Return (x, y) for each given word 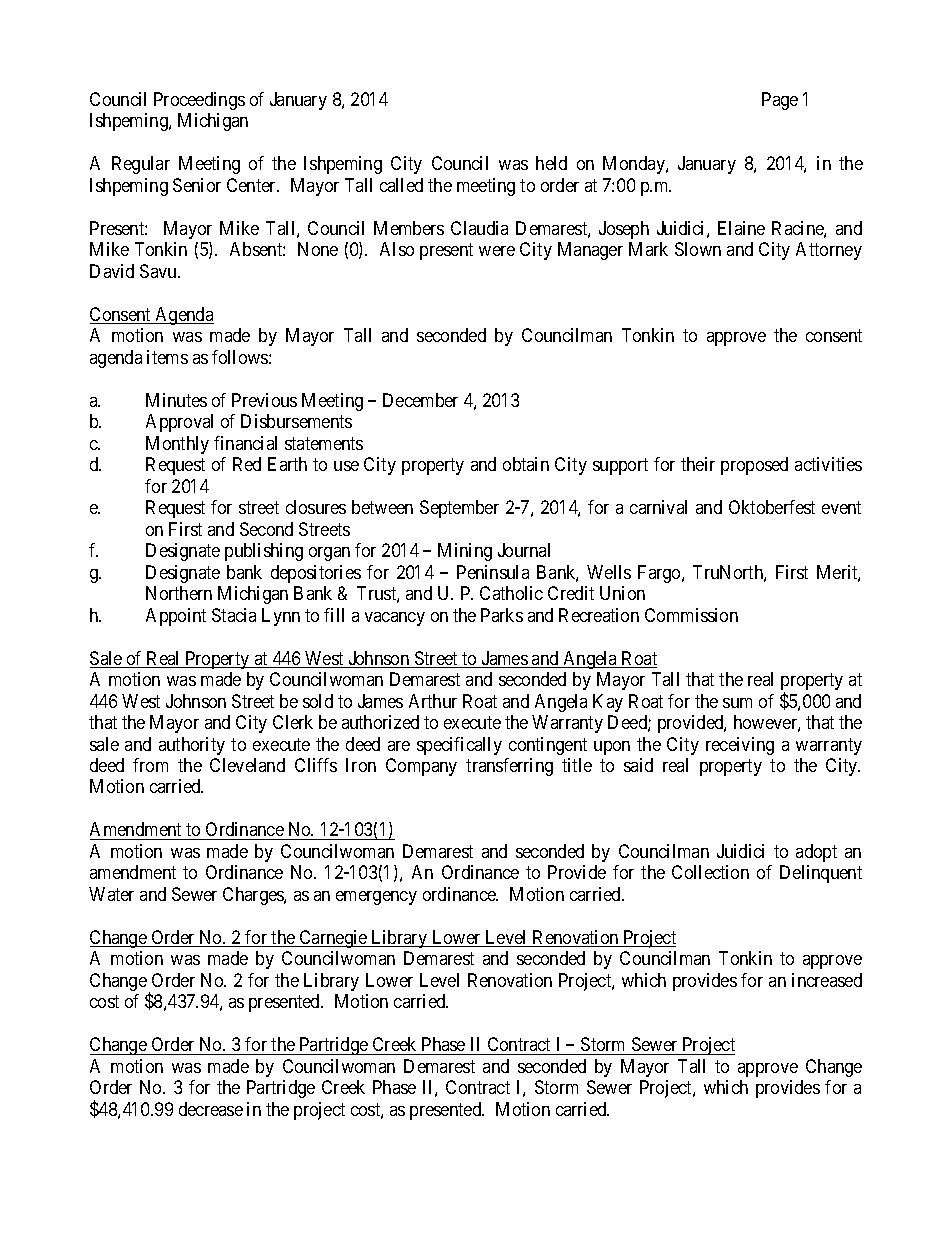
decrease (211, 1109)
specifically (459, 746)
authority (192, 746)
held (551, 163)
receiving (740, 746)
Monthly (177, 445)
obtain (526, 464)
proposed (754, 466)
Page (780, 101)
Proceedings (199, 101)
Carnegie (333, 939)
